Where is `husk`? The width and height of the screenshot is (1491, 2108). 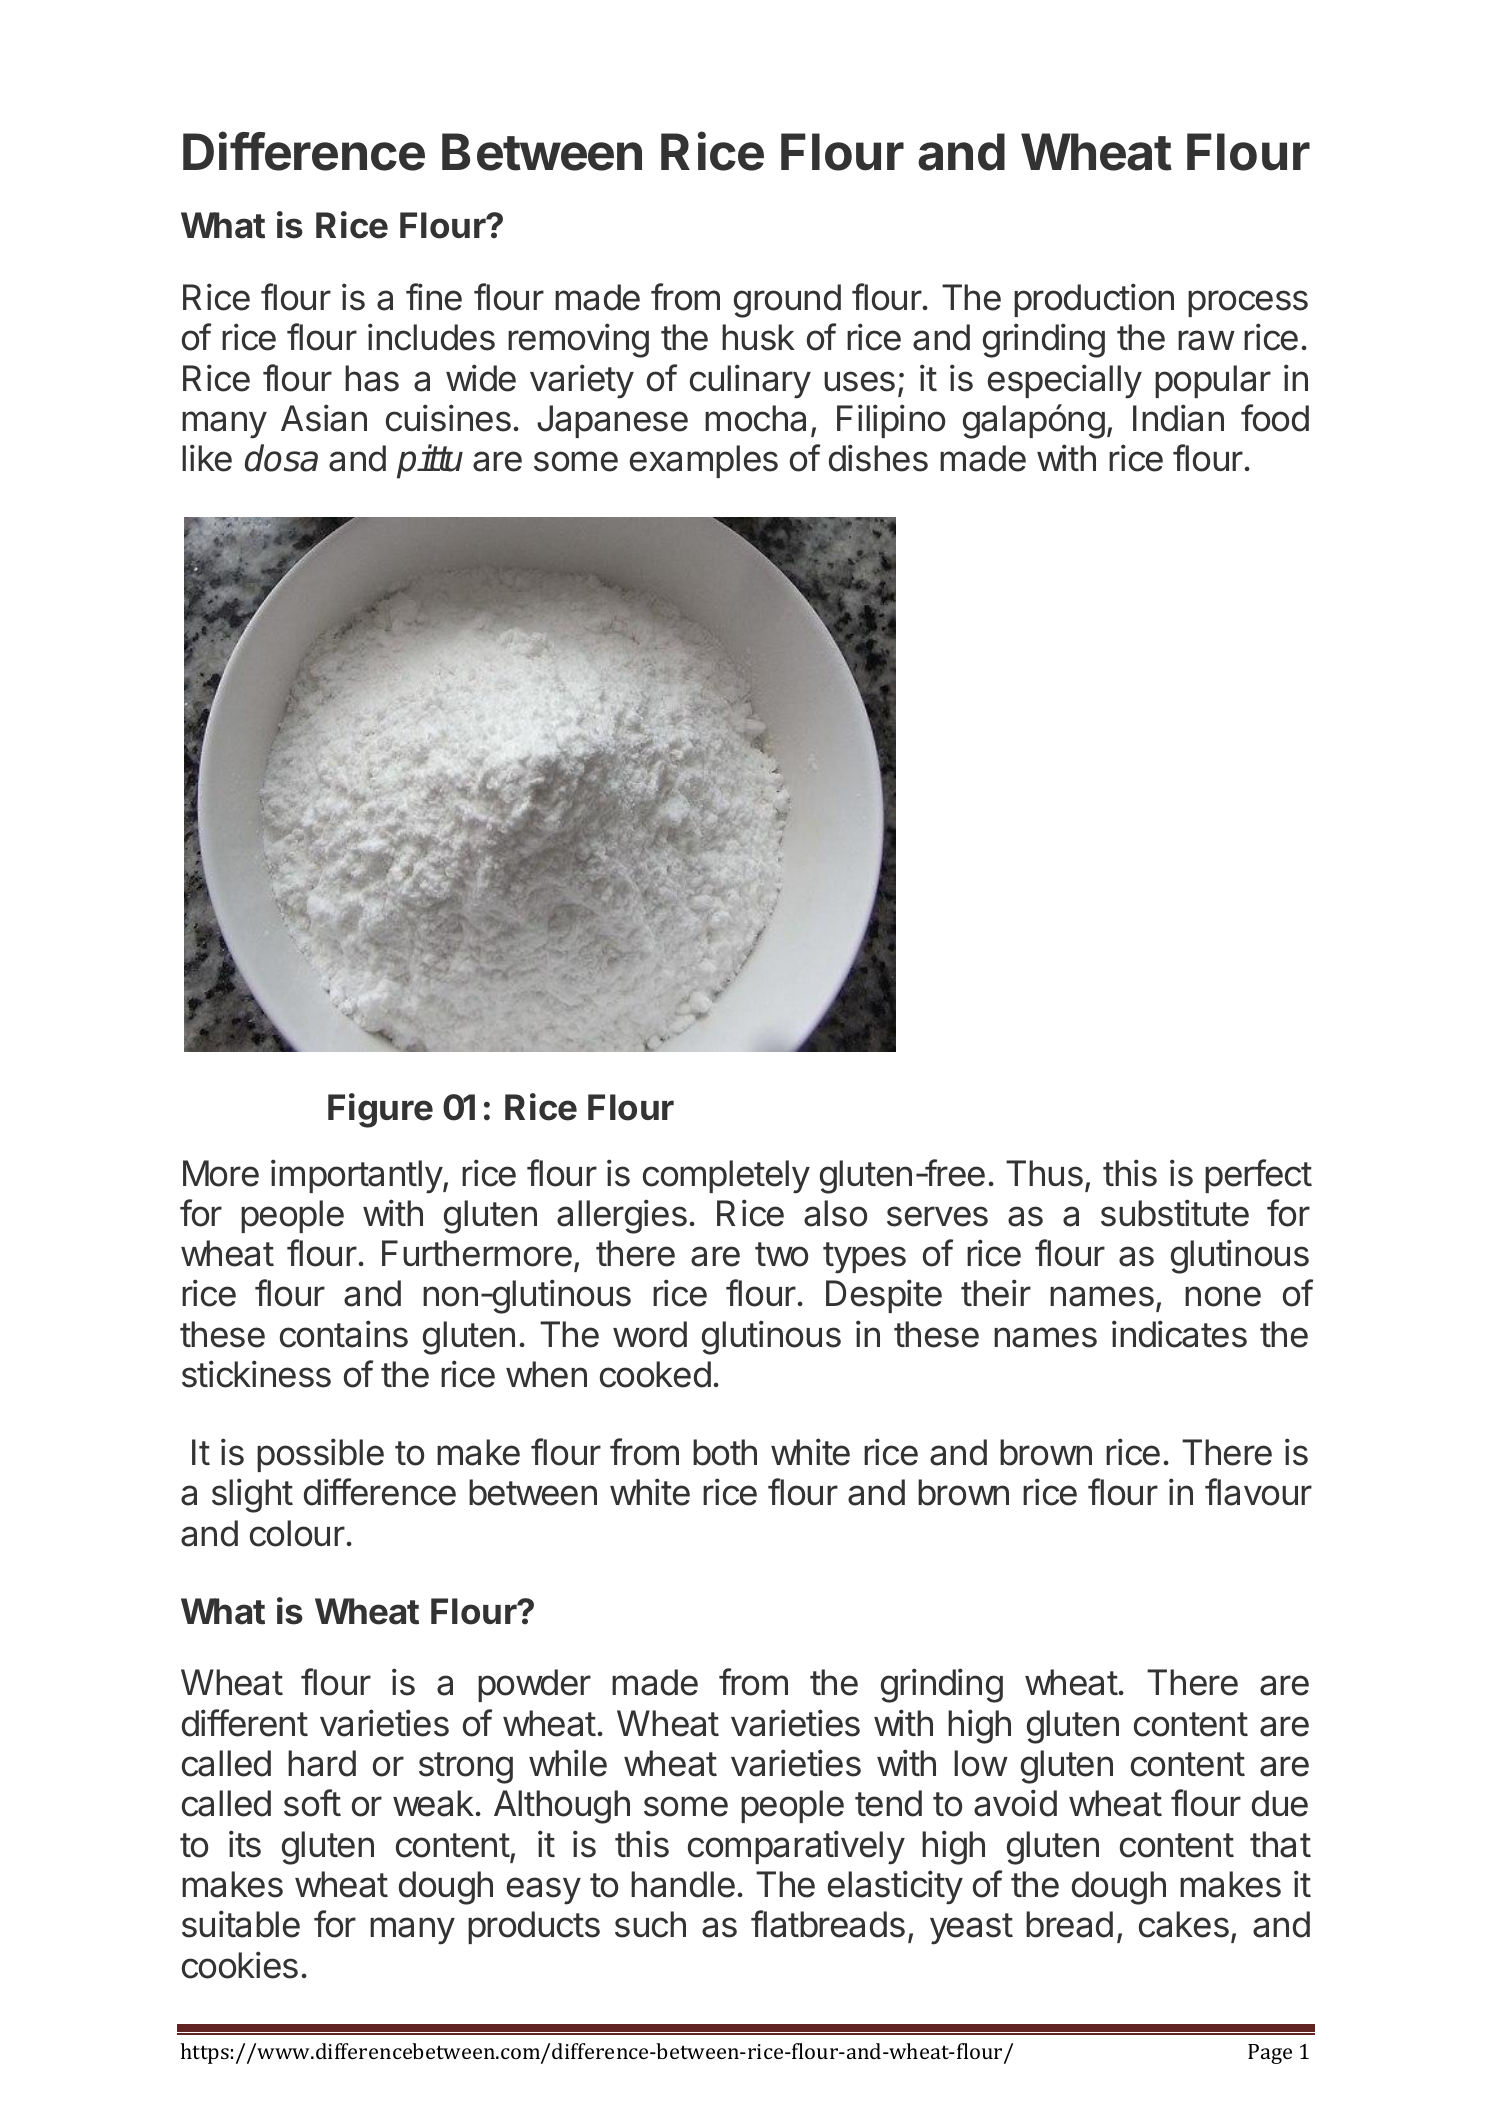
husk is located at coordinates (758, 337).
